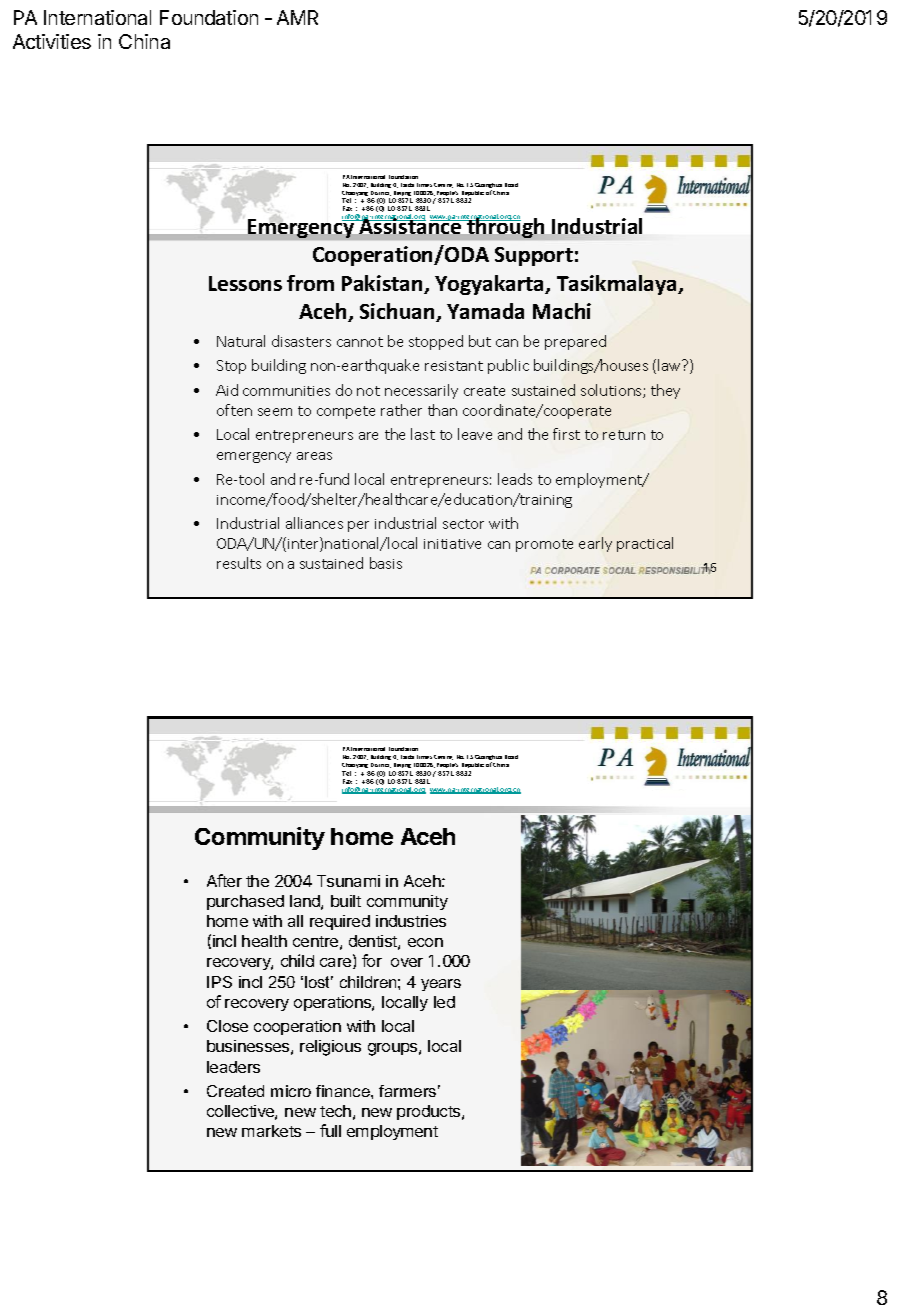  Describe the element at coordinates (52, 41) in the screenshot. I see `Activities` at that location.
